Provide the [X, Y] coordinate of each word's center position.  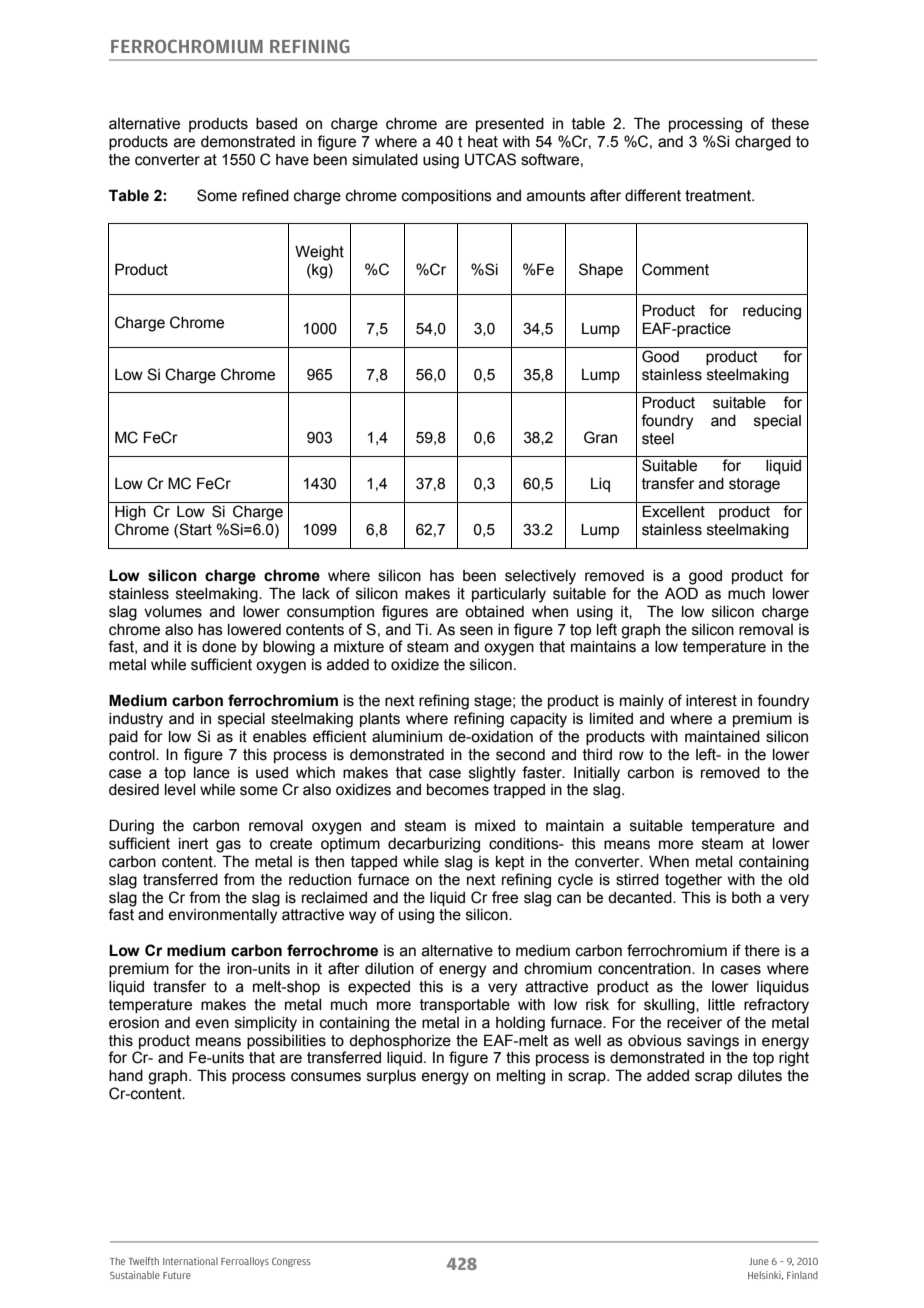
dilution [389, 969]
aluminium [407, 737]
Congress [291, 1262]
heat [483, 142]
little [721, 1005]
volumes [173, 612]
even [212, 1024]
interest [711, 701]
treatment [719, 196]
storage [754, 485]
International [190, 1261]
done [219, 647]
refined [265, 195]
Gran [600, 437]
